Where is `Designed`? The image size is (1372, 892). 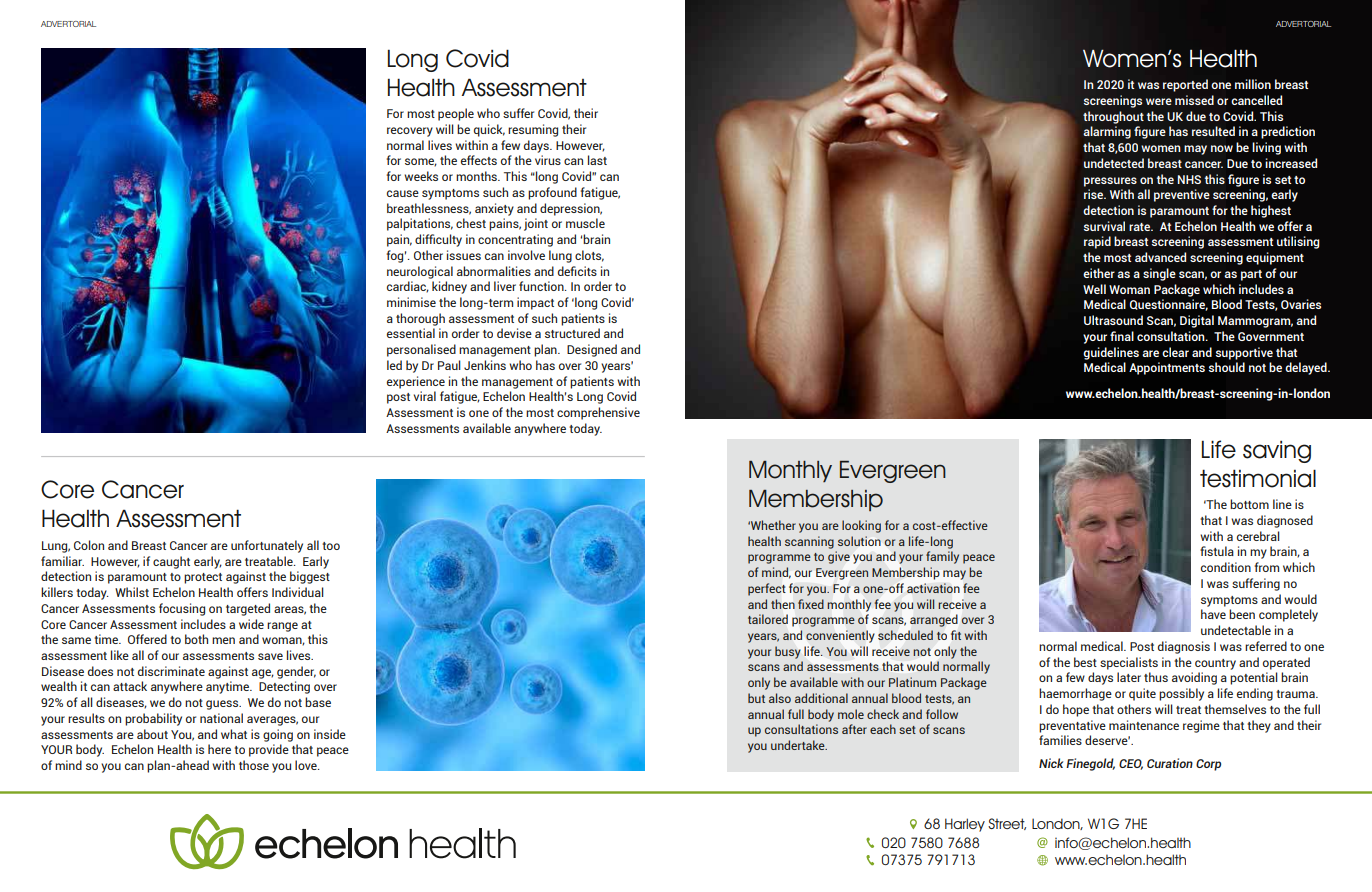 Designed is located at coordinates (592, 350).
